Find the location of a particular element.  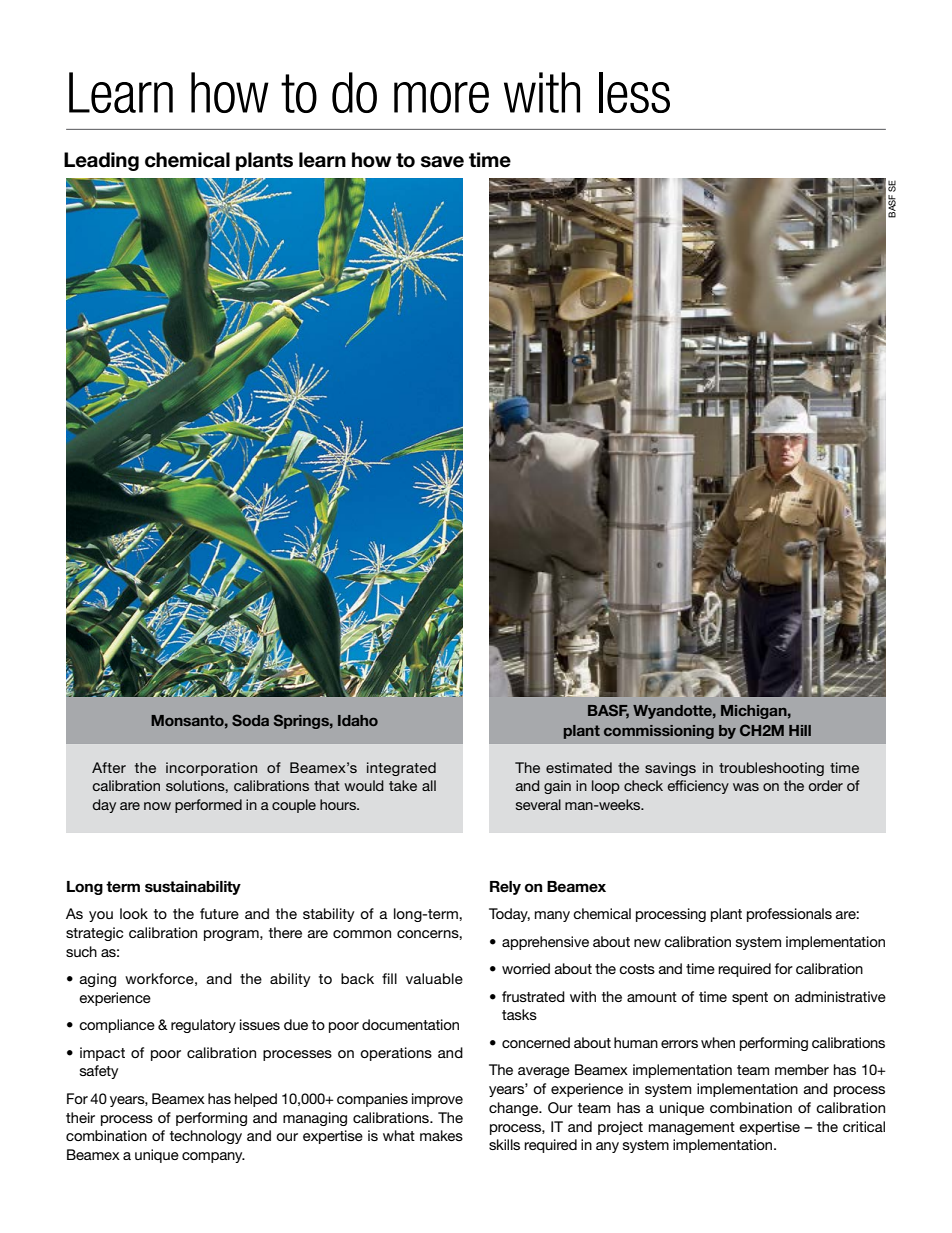

makes is located at coordinates (441, 1135).
